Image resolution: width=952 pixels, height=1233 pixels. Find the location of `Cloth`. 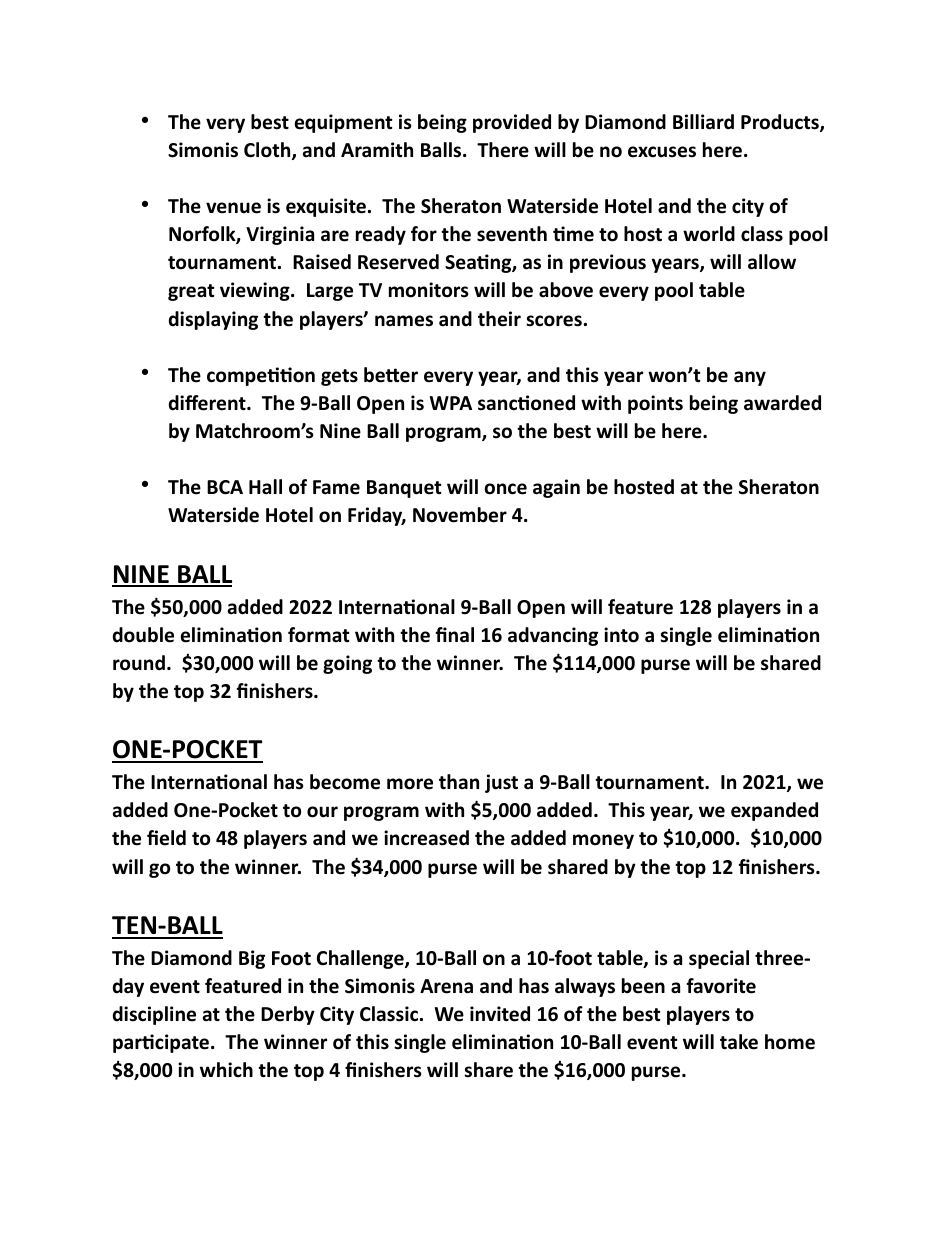

Cloth is located at coordinates (268, 151).
